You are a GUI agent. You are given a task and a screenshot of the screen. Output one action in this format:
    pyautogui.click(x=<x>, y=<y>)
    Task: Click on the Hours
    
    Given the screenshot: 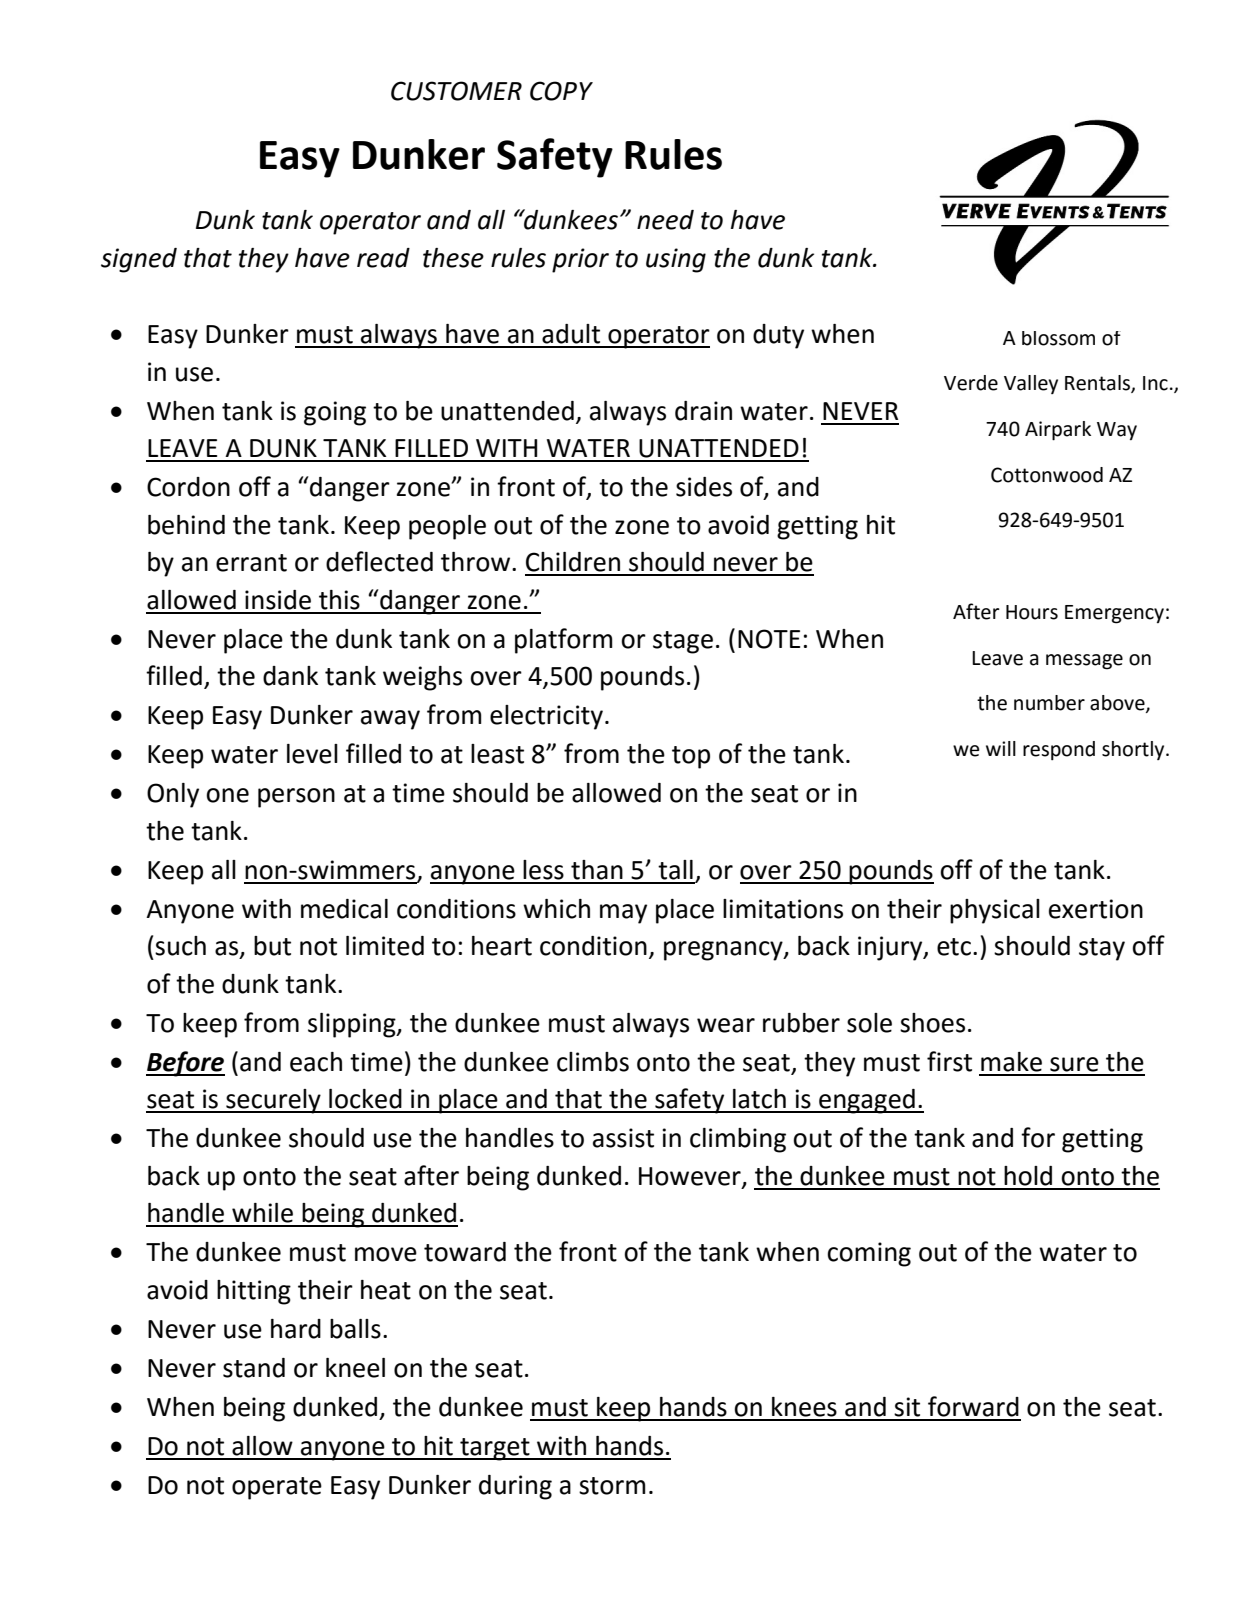 What is the action you would take?
    pyautogui.click(x=1032, y=612)
